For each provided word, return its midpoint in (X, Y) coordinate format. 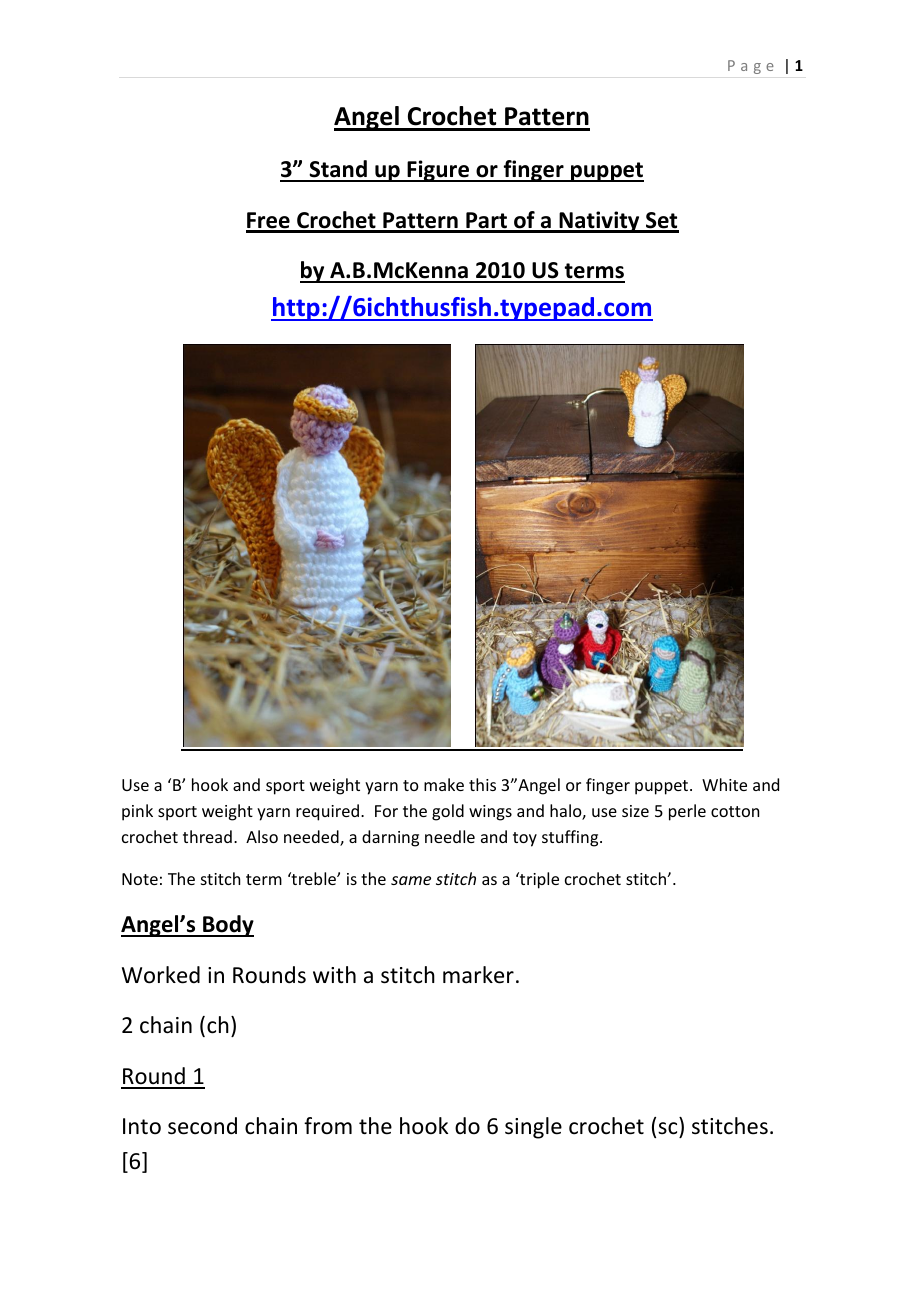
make (444, 784)
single (533, 1128)
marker (478, 975)
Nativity (599, 222)
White (724, 784)
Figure (438, 171)
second (202, 1126)
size (635, 811)
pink (137, 812)
